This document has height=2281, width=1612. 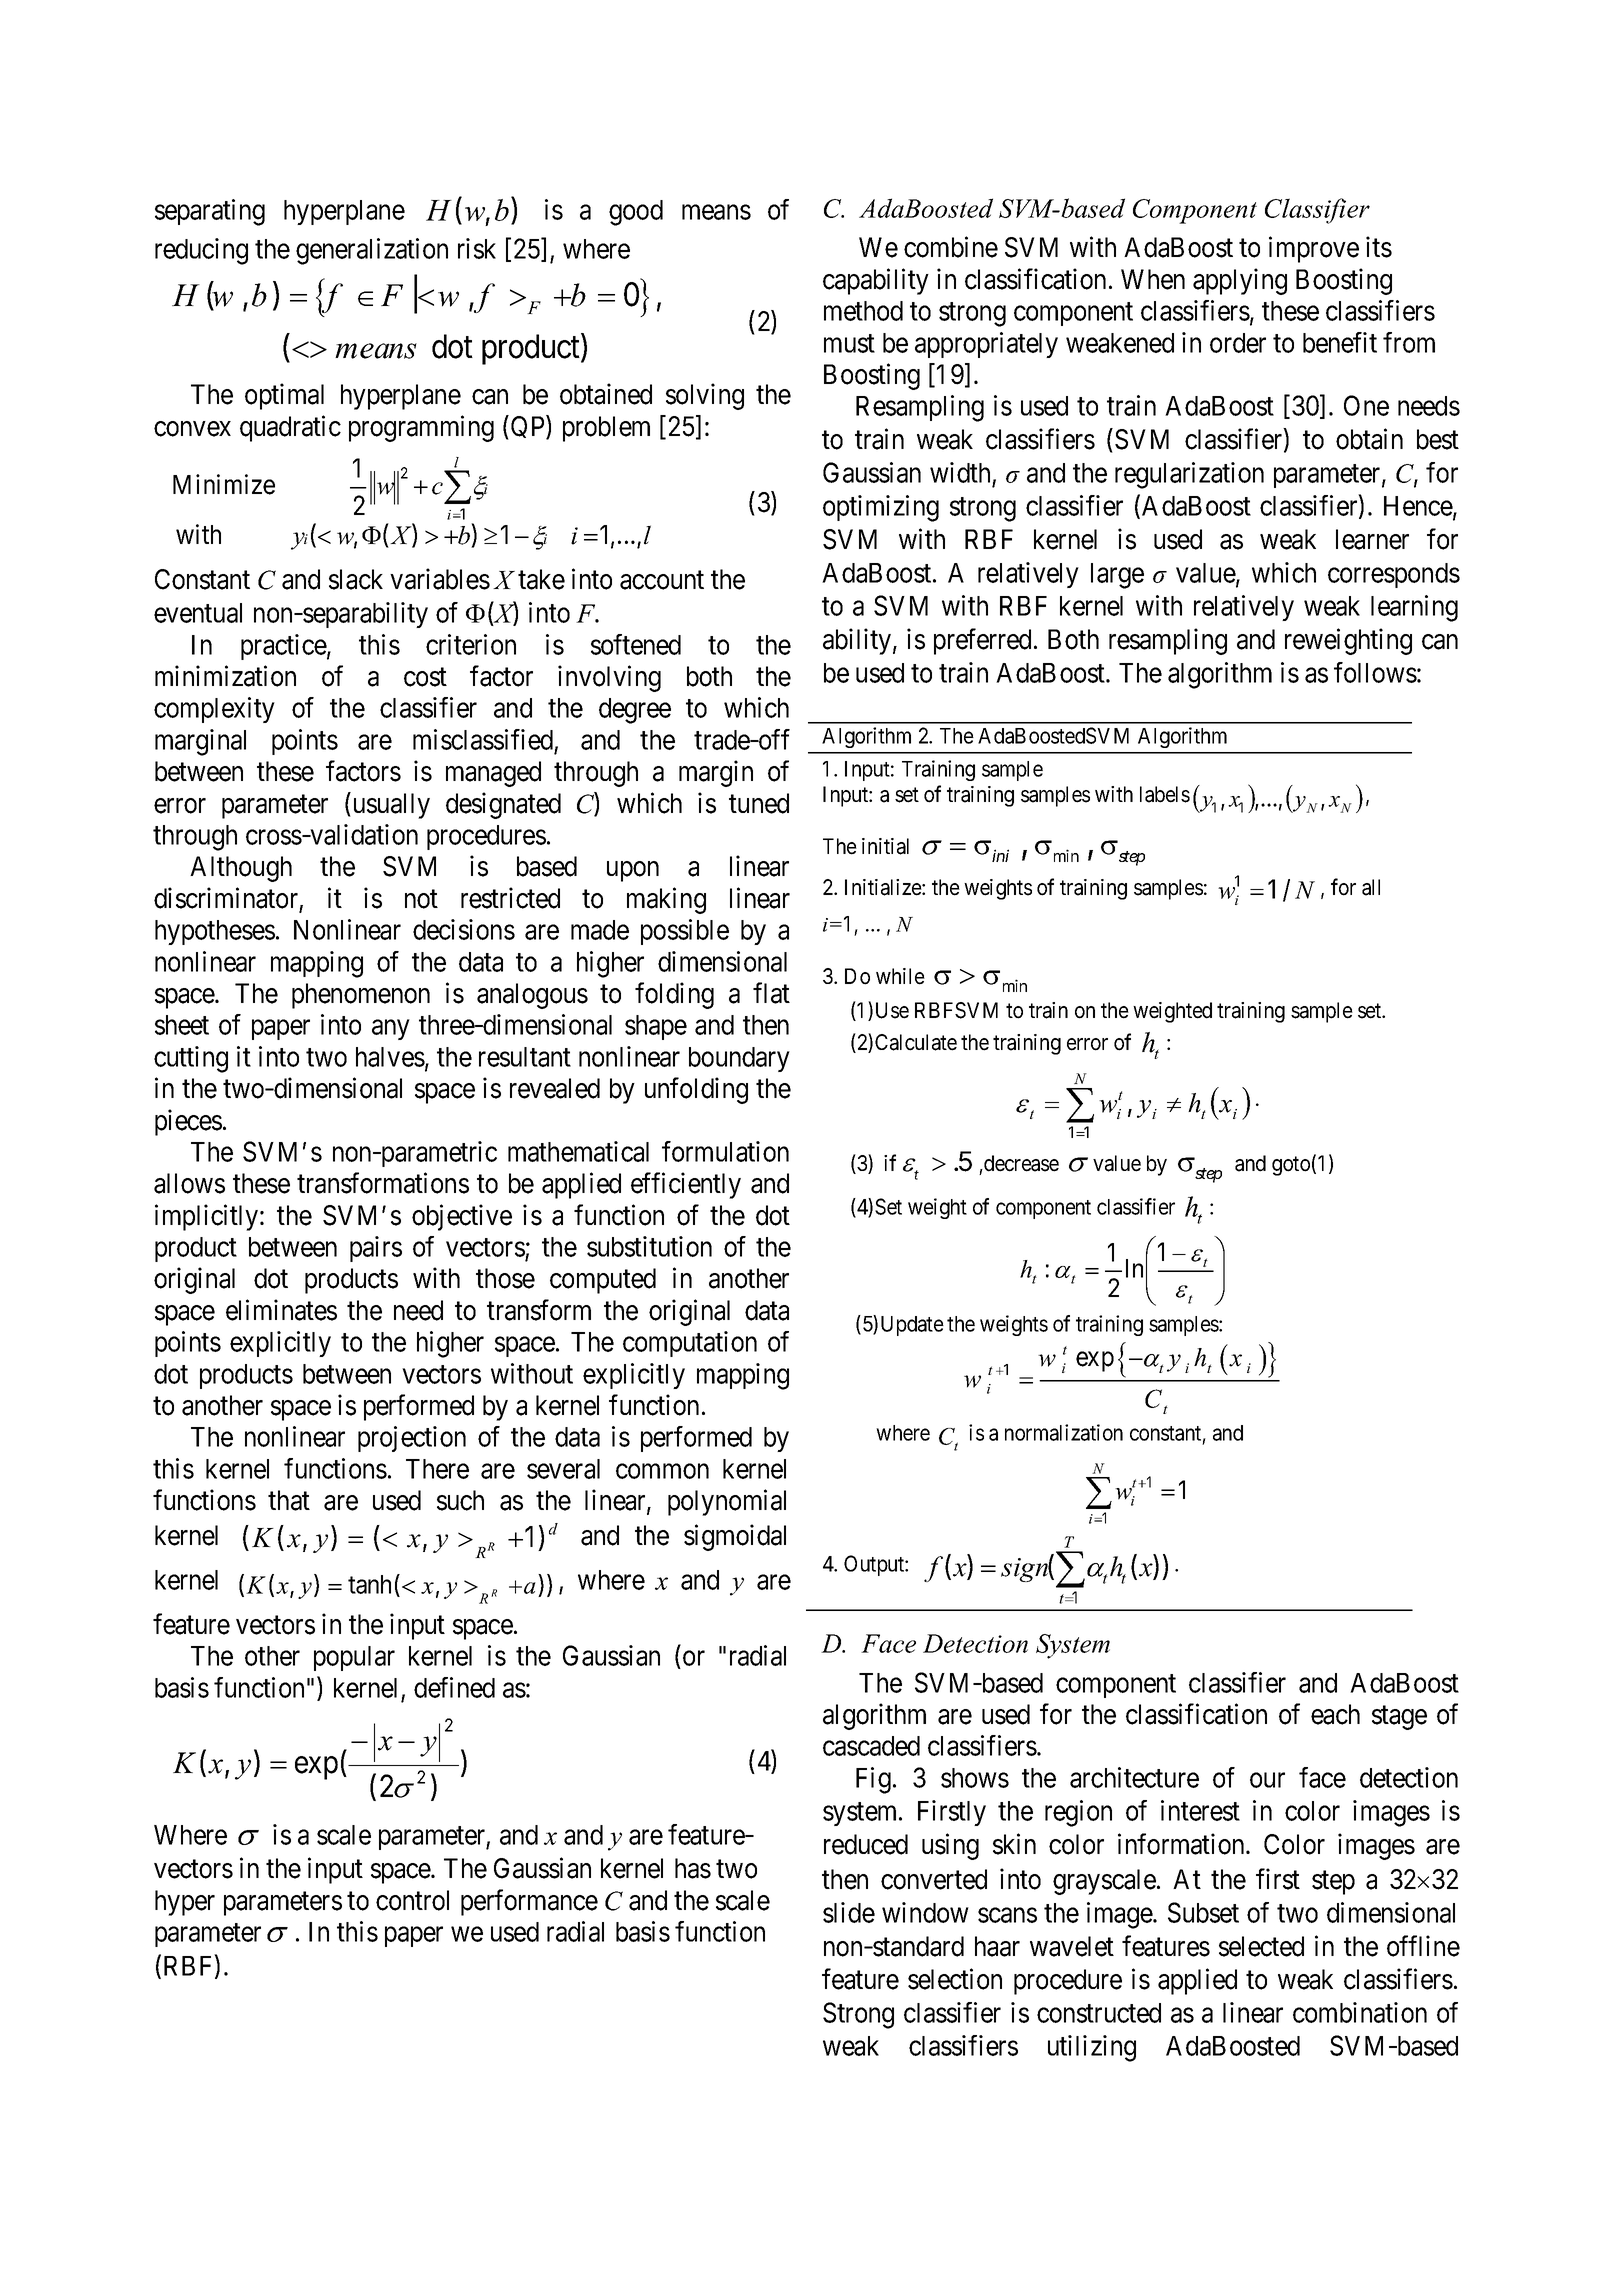 What do you see at coordinates (727, 1502) in the document?
I see `polynomial` at bounding box center [727, 1502].
